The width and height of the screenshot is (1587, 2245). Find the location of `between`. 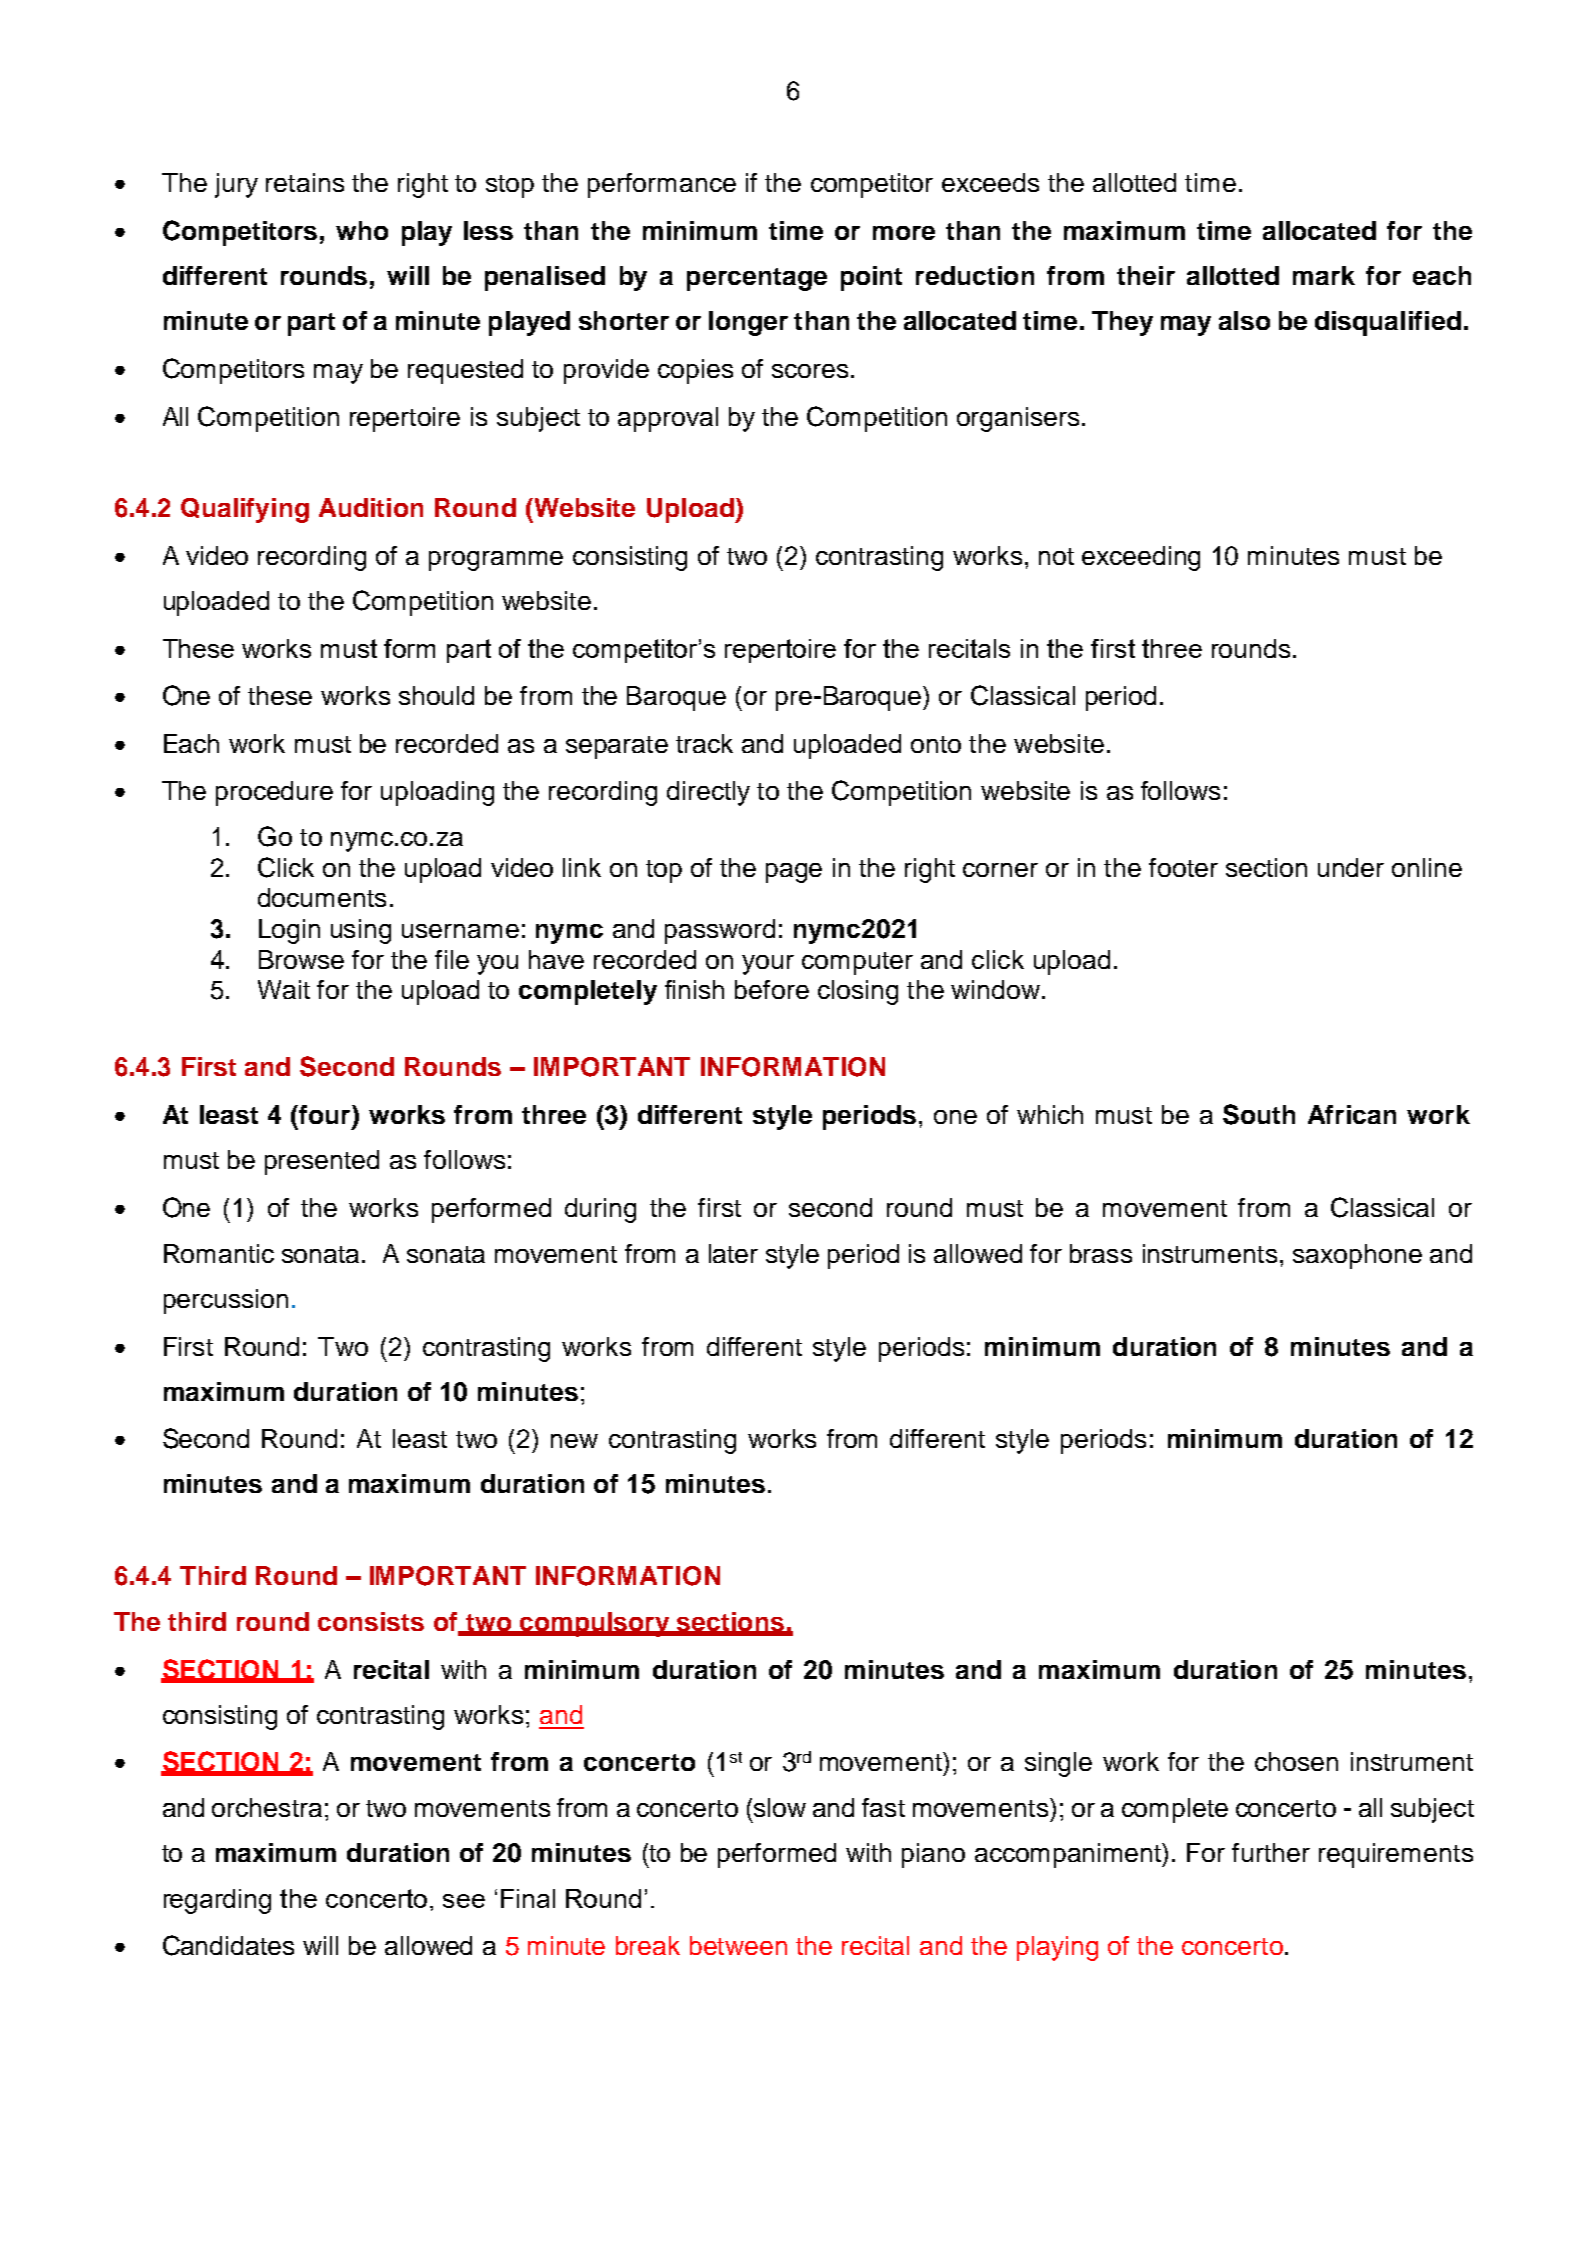

between is located at coordinates (738, 1945).
